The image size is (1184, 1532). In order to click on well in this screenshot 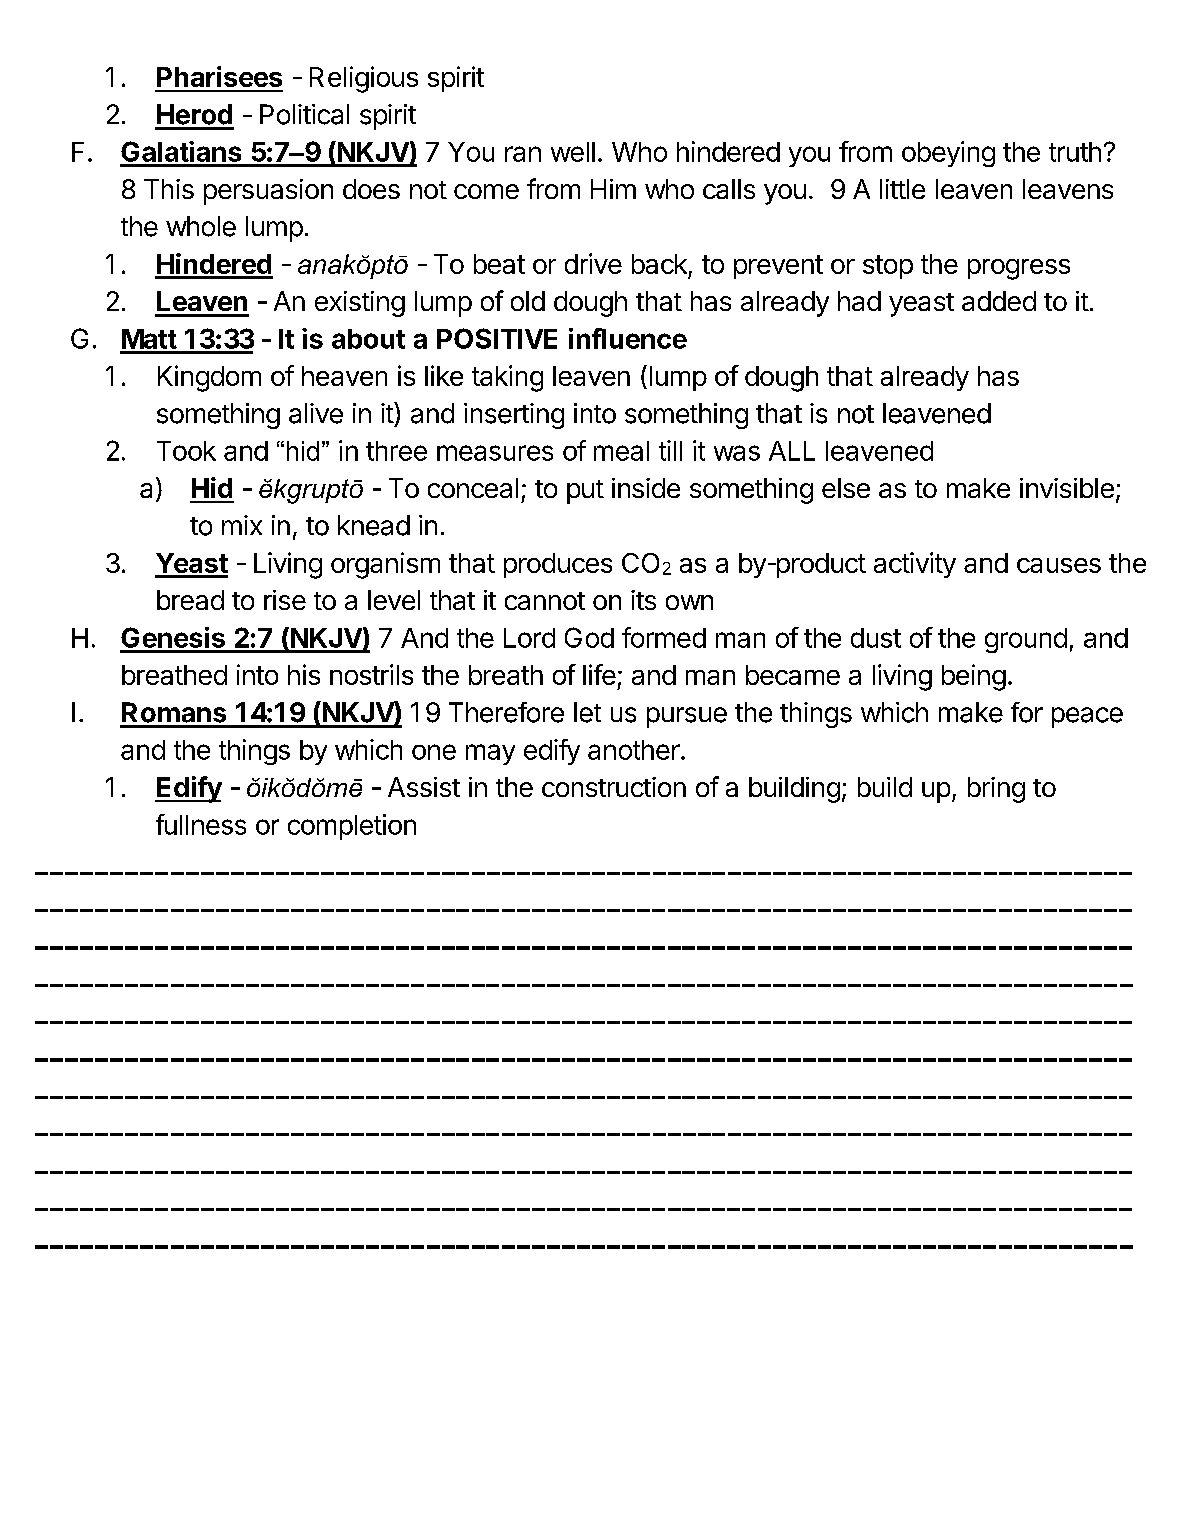, I will do `click(573, 152)`.
